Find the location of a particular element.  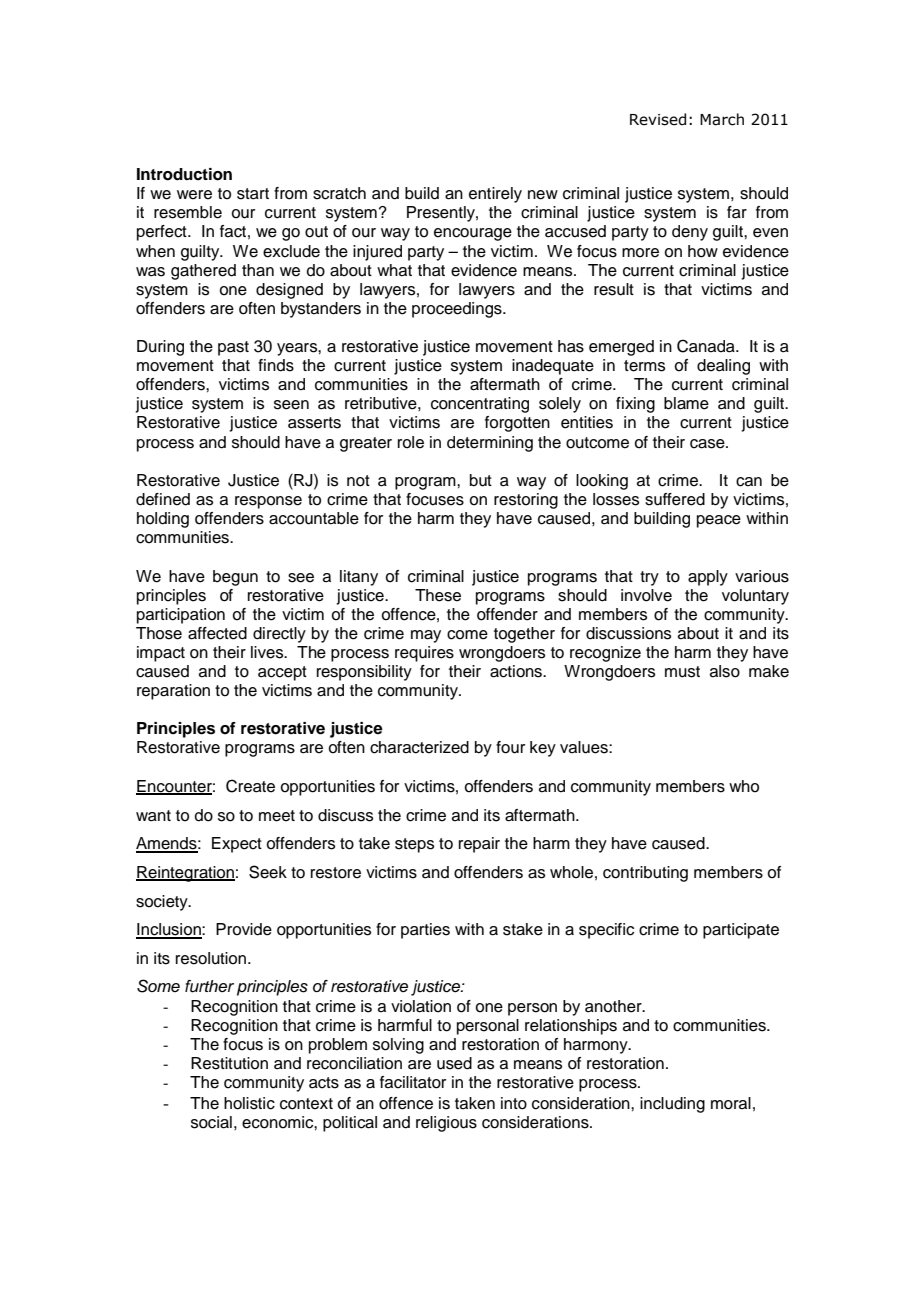

determining is located at coordinates (490, 444).
